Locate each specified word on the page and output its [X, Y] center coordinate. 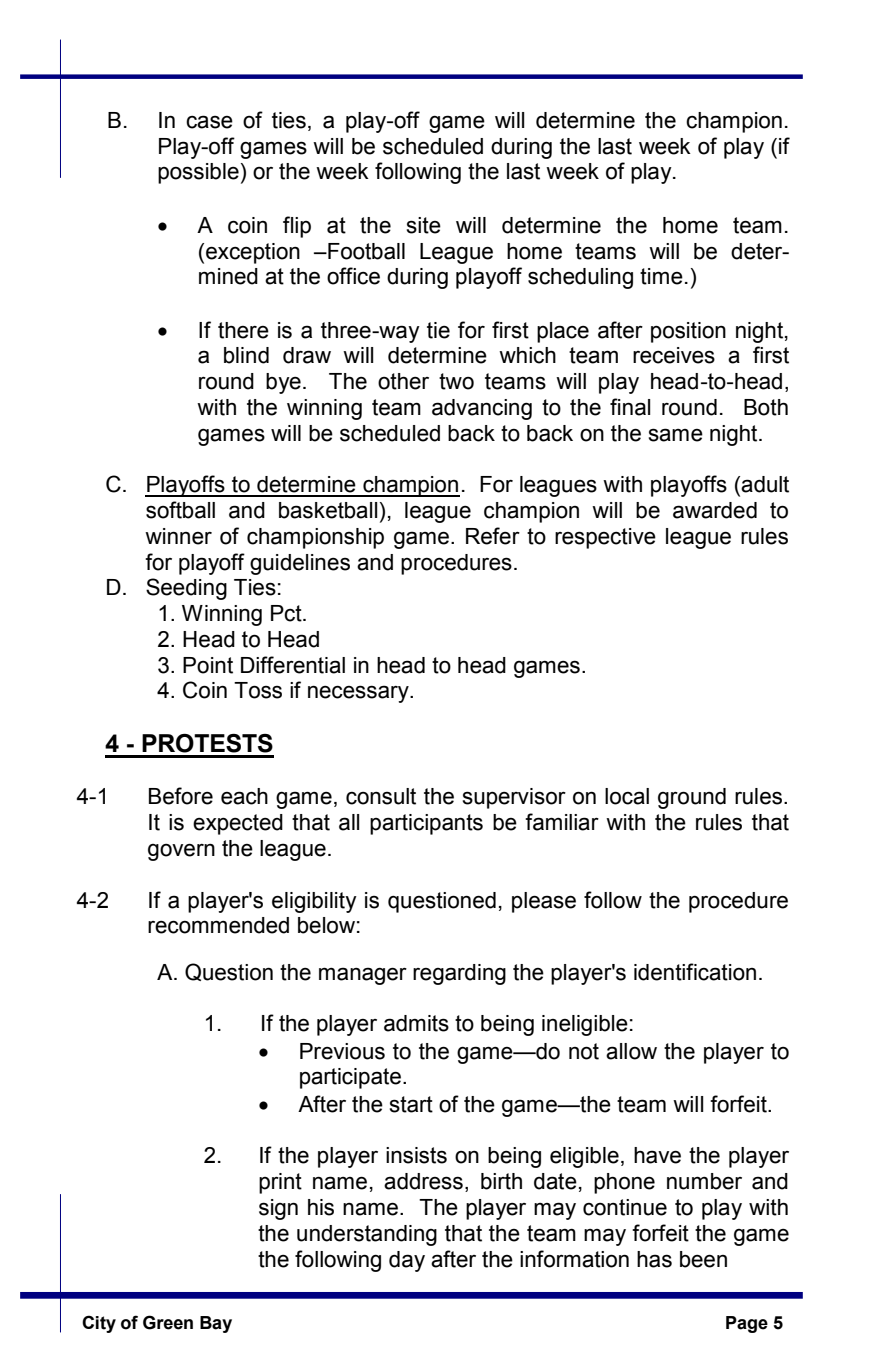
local [627, 796]
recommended [218, 925]
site [424, 225]
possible [198, 173]
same [676, 435]
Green [168, 1322]
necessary [359, 694]
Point [208, 665]
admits [416, 1023]
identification [695, 972]
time [661, 276]
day [407, 1261]
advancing [482, 409]
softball [180, 510]
